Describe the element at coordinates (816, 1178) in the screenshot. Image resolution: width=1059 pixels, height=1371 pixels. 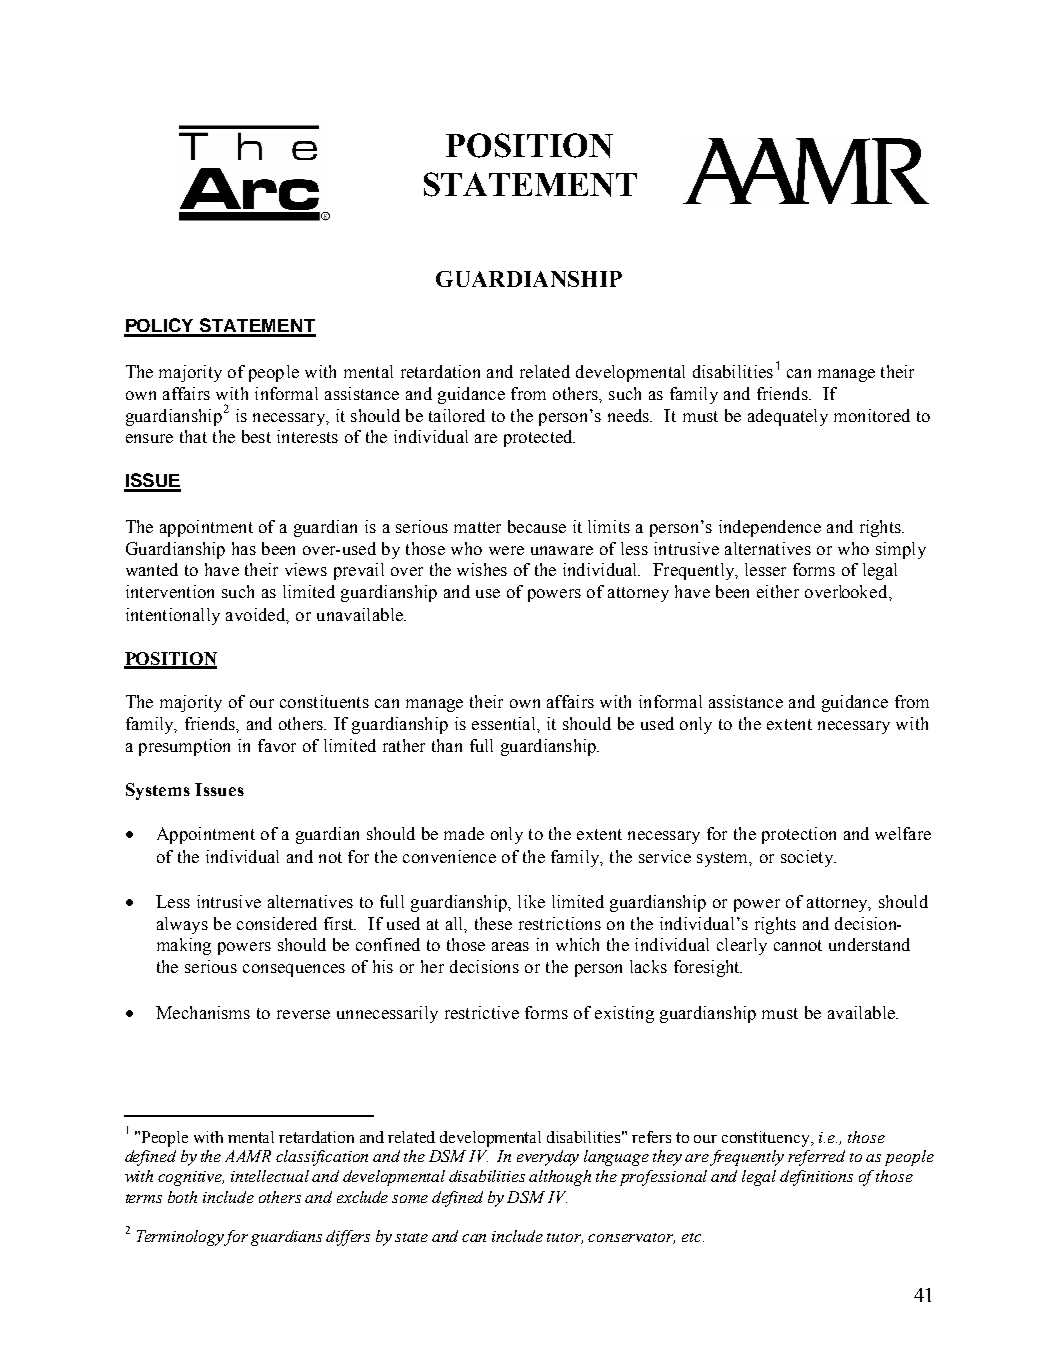
I see `definitions` at that location.
